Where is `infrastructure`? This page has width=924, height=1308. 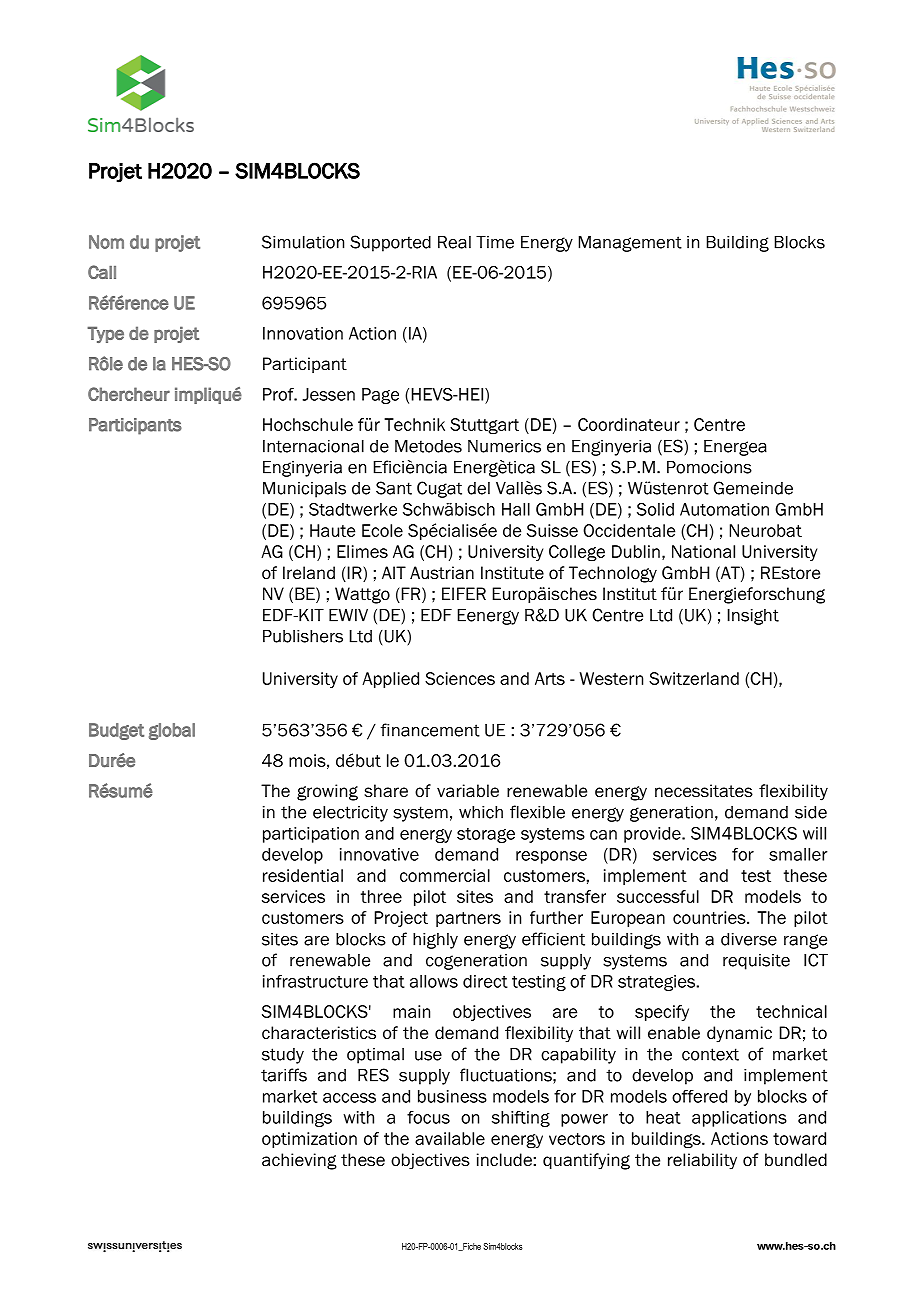 infrastructure is located at coordinates (315, 981).
